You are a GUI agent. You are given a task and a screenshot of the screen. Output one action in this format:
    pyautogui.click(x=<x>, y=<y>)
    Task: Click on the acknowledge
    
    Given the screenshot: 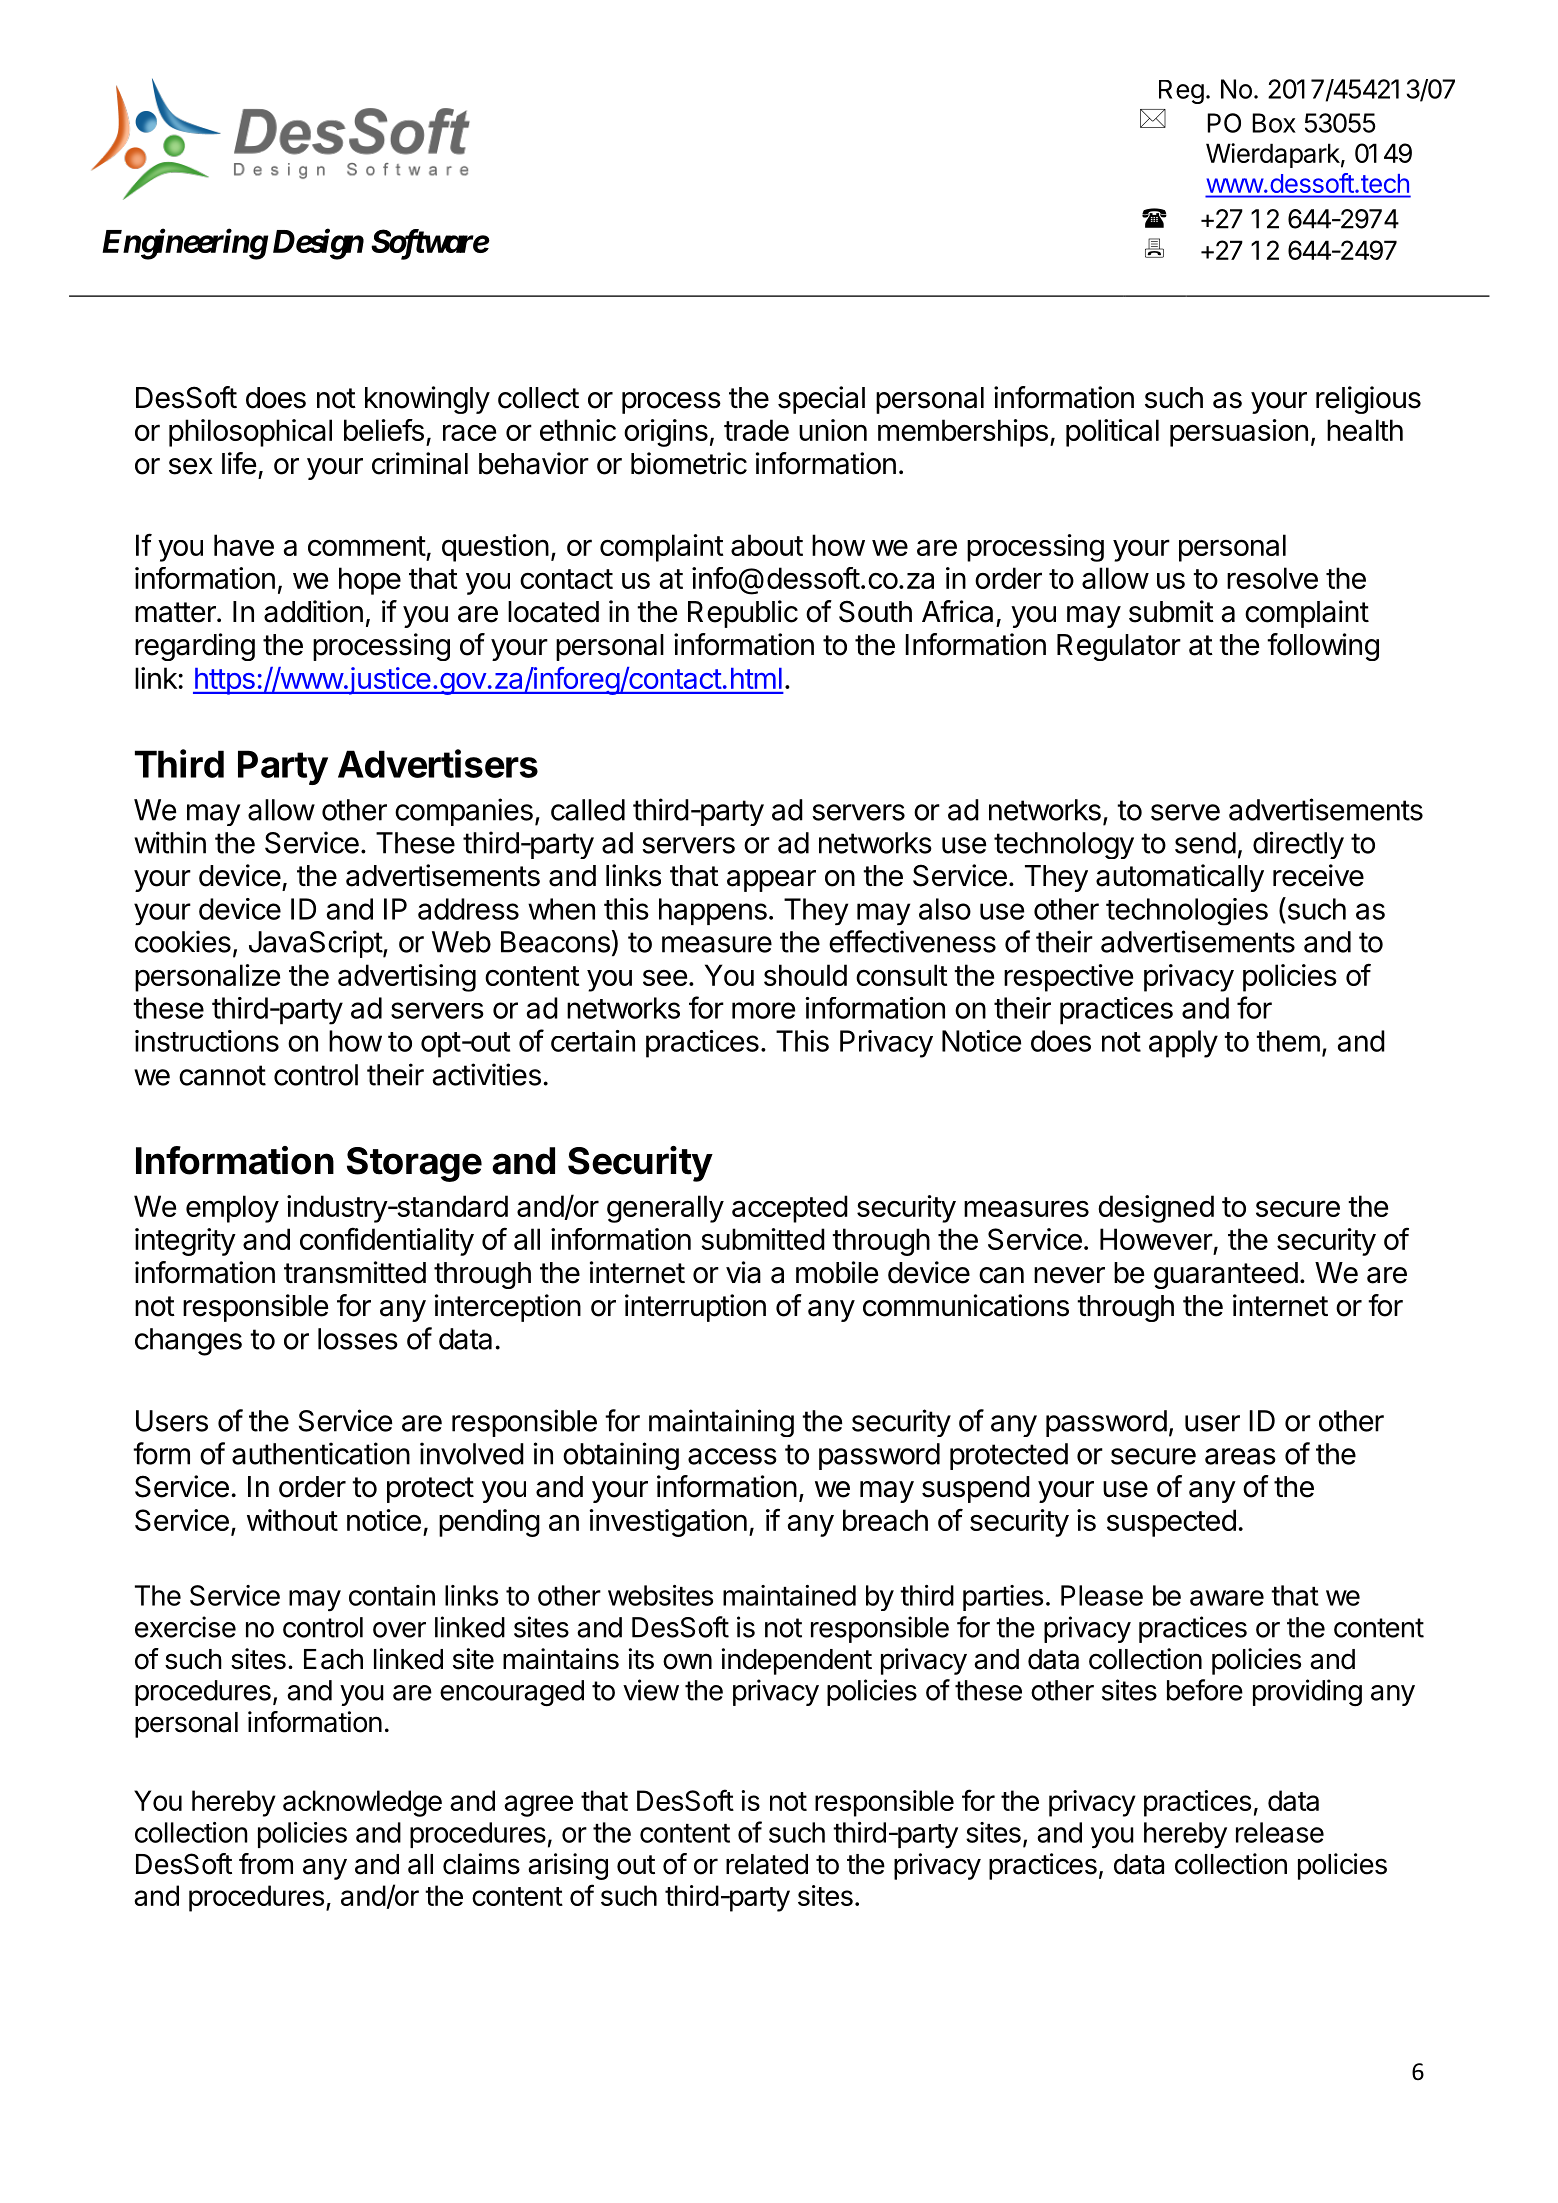 What is the action you would take?
    pyautogui.click(x=362, y=1803)
